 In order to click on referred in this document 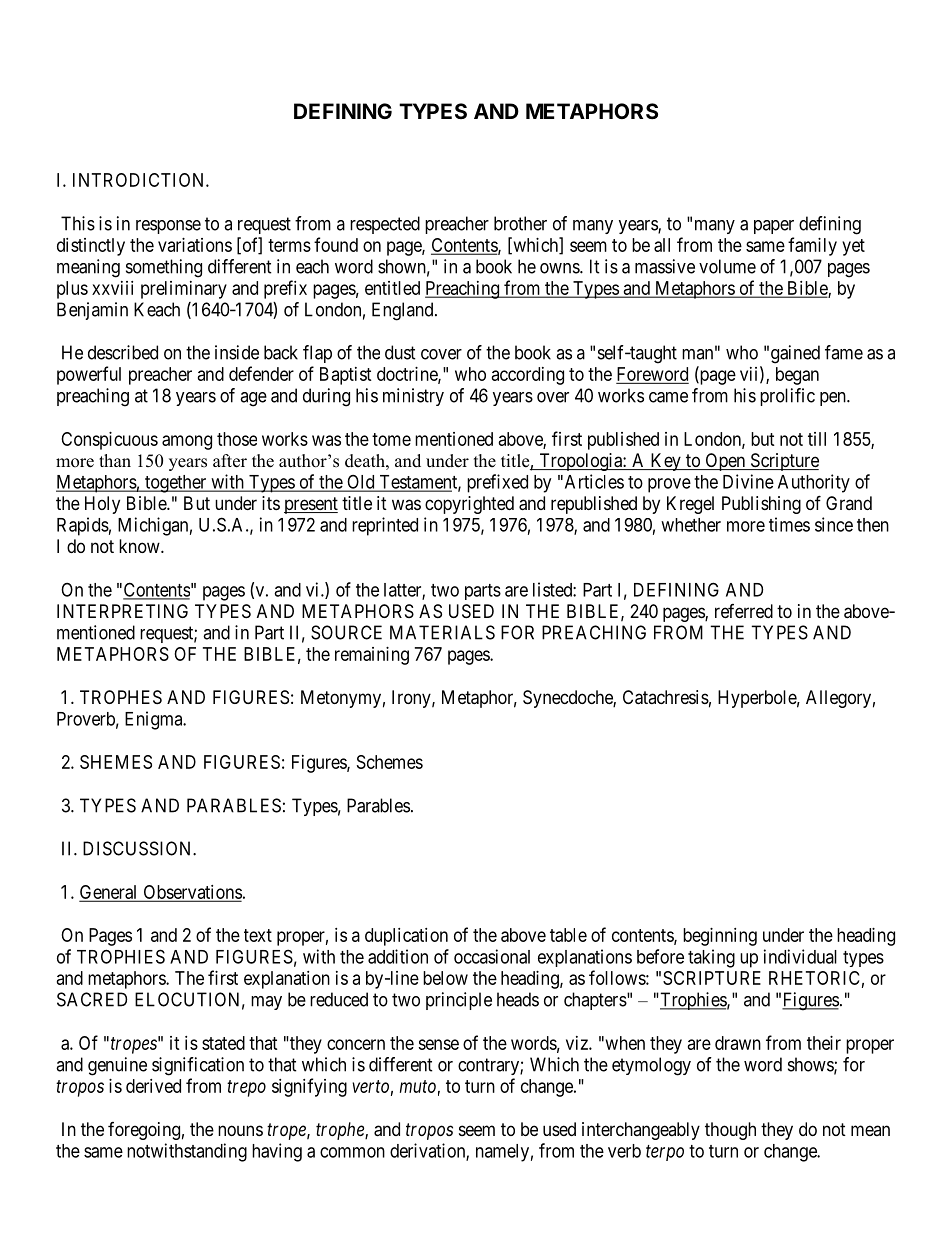, I will do `click(744, 611)`.
